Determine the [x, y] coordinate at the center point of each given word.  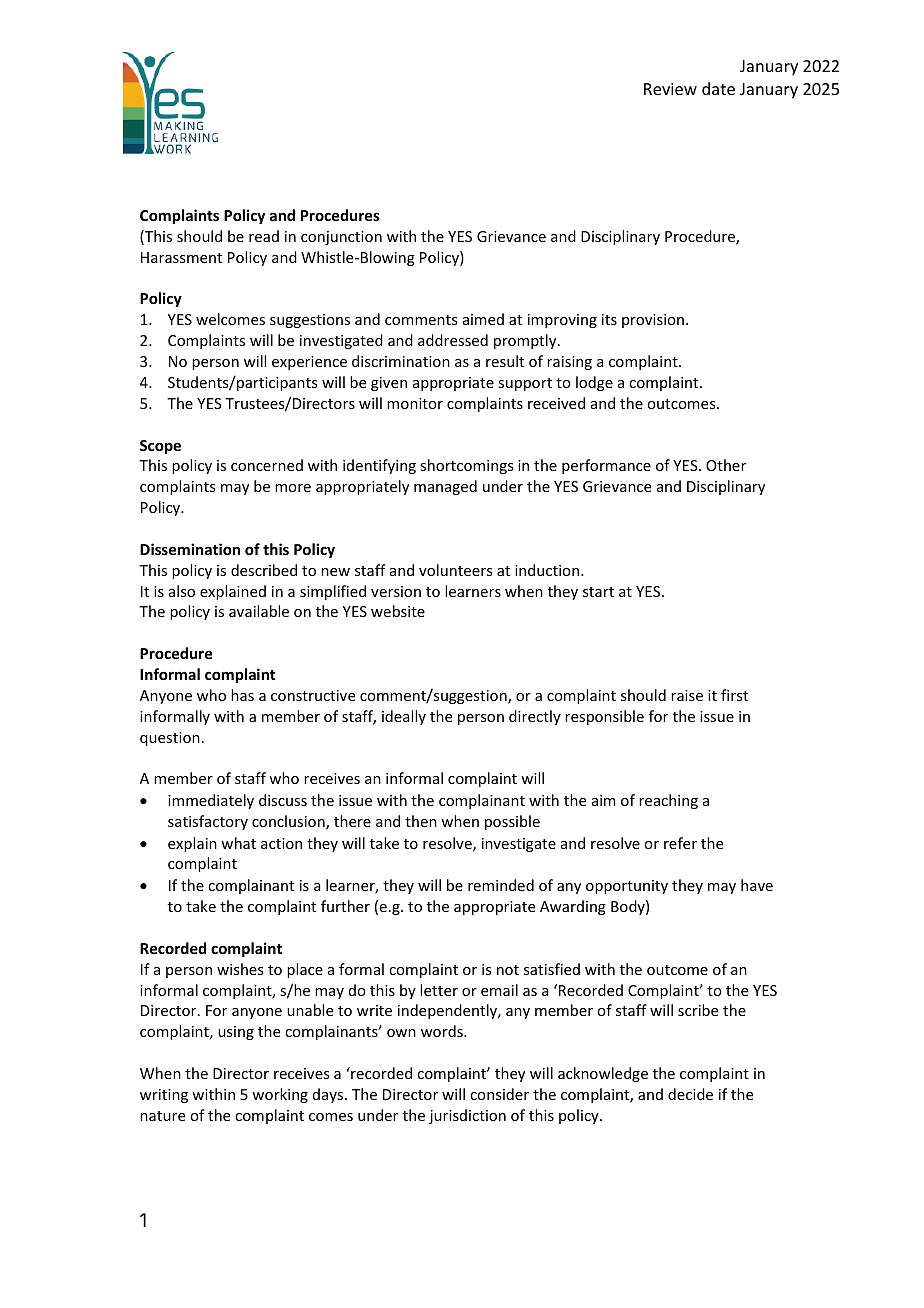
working [280, 1095]
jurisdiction [467, 1116]
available [259, 611]
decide [690, 1094]
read [264, 236]
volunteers [455, 570]
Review [670, 89]
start [598, 592]
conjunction [341, 238]
